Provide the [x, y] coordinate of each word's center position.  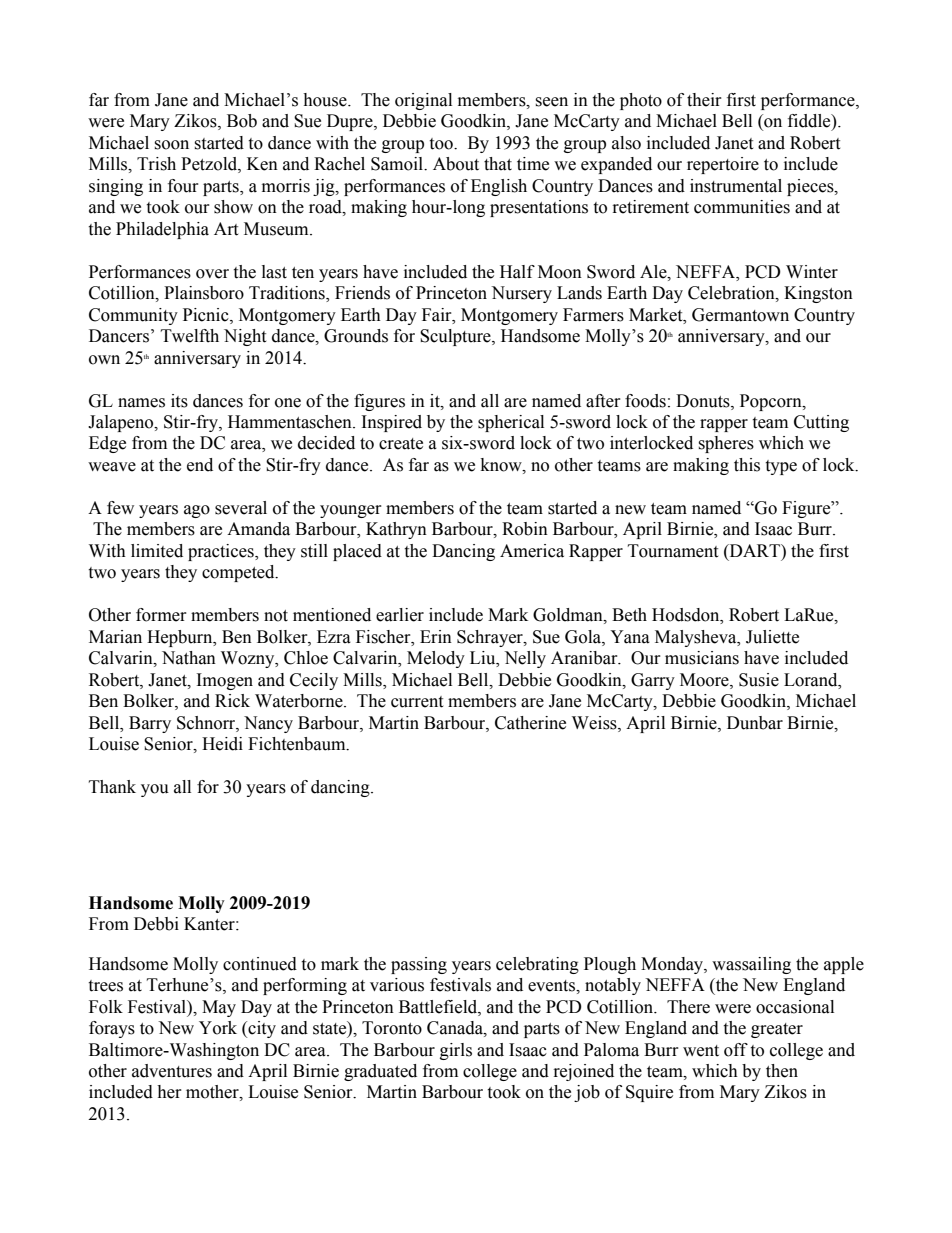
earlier [400, 615]
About [456, 164]
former [161, 615]
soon [171, 145]
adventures [172, 1071]
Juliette [772, 637]
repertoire [723, 165]
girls [456, 1051]
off [736, 1050]
